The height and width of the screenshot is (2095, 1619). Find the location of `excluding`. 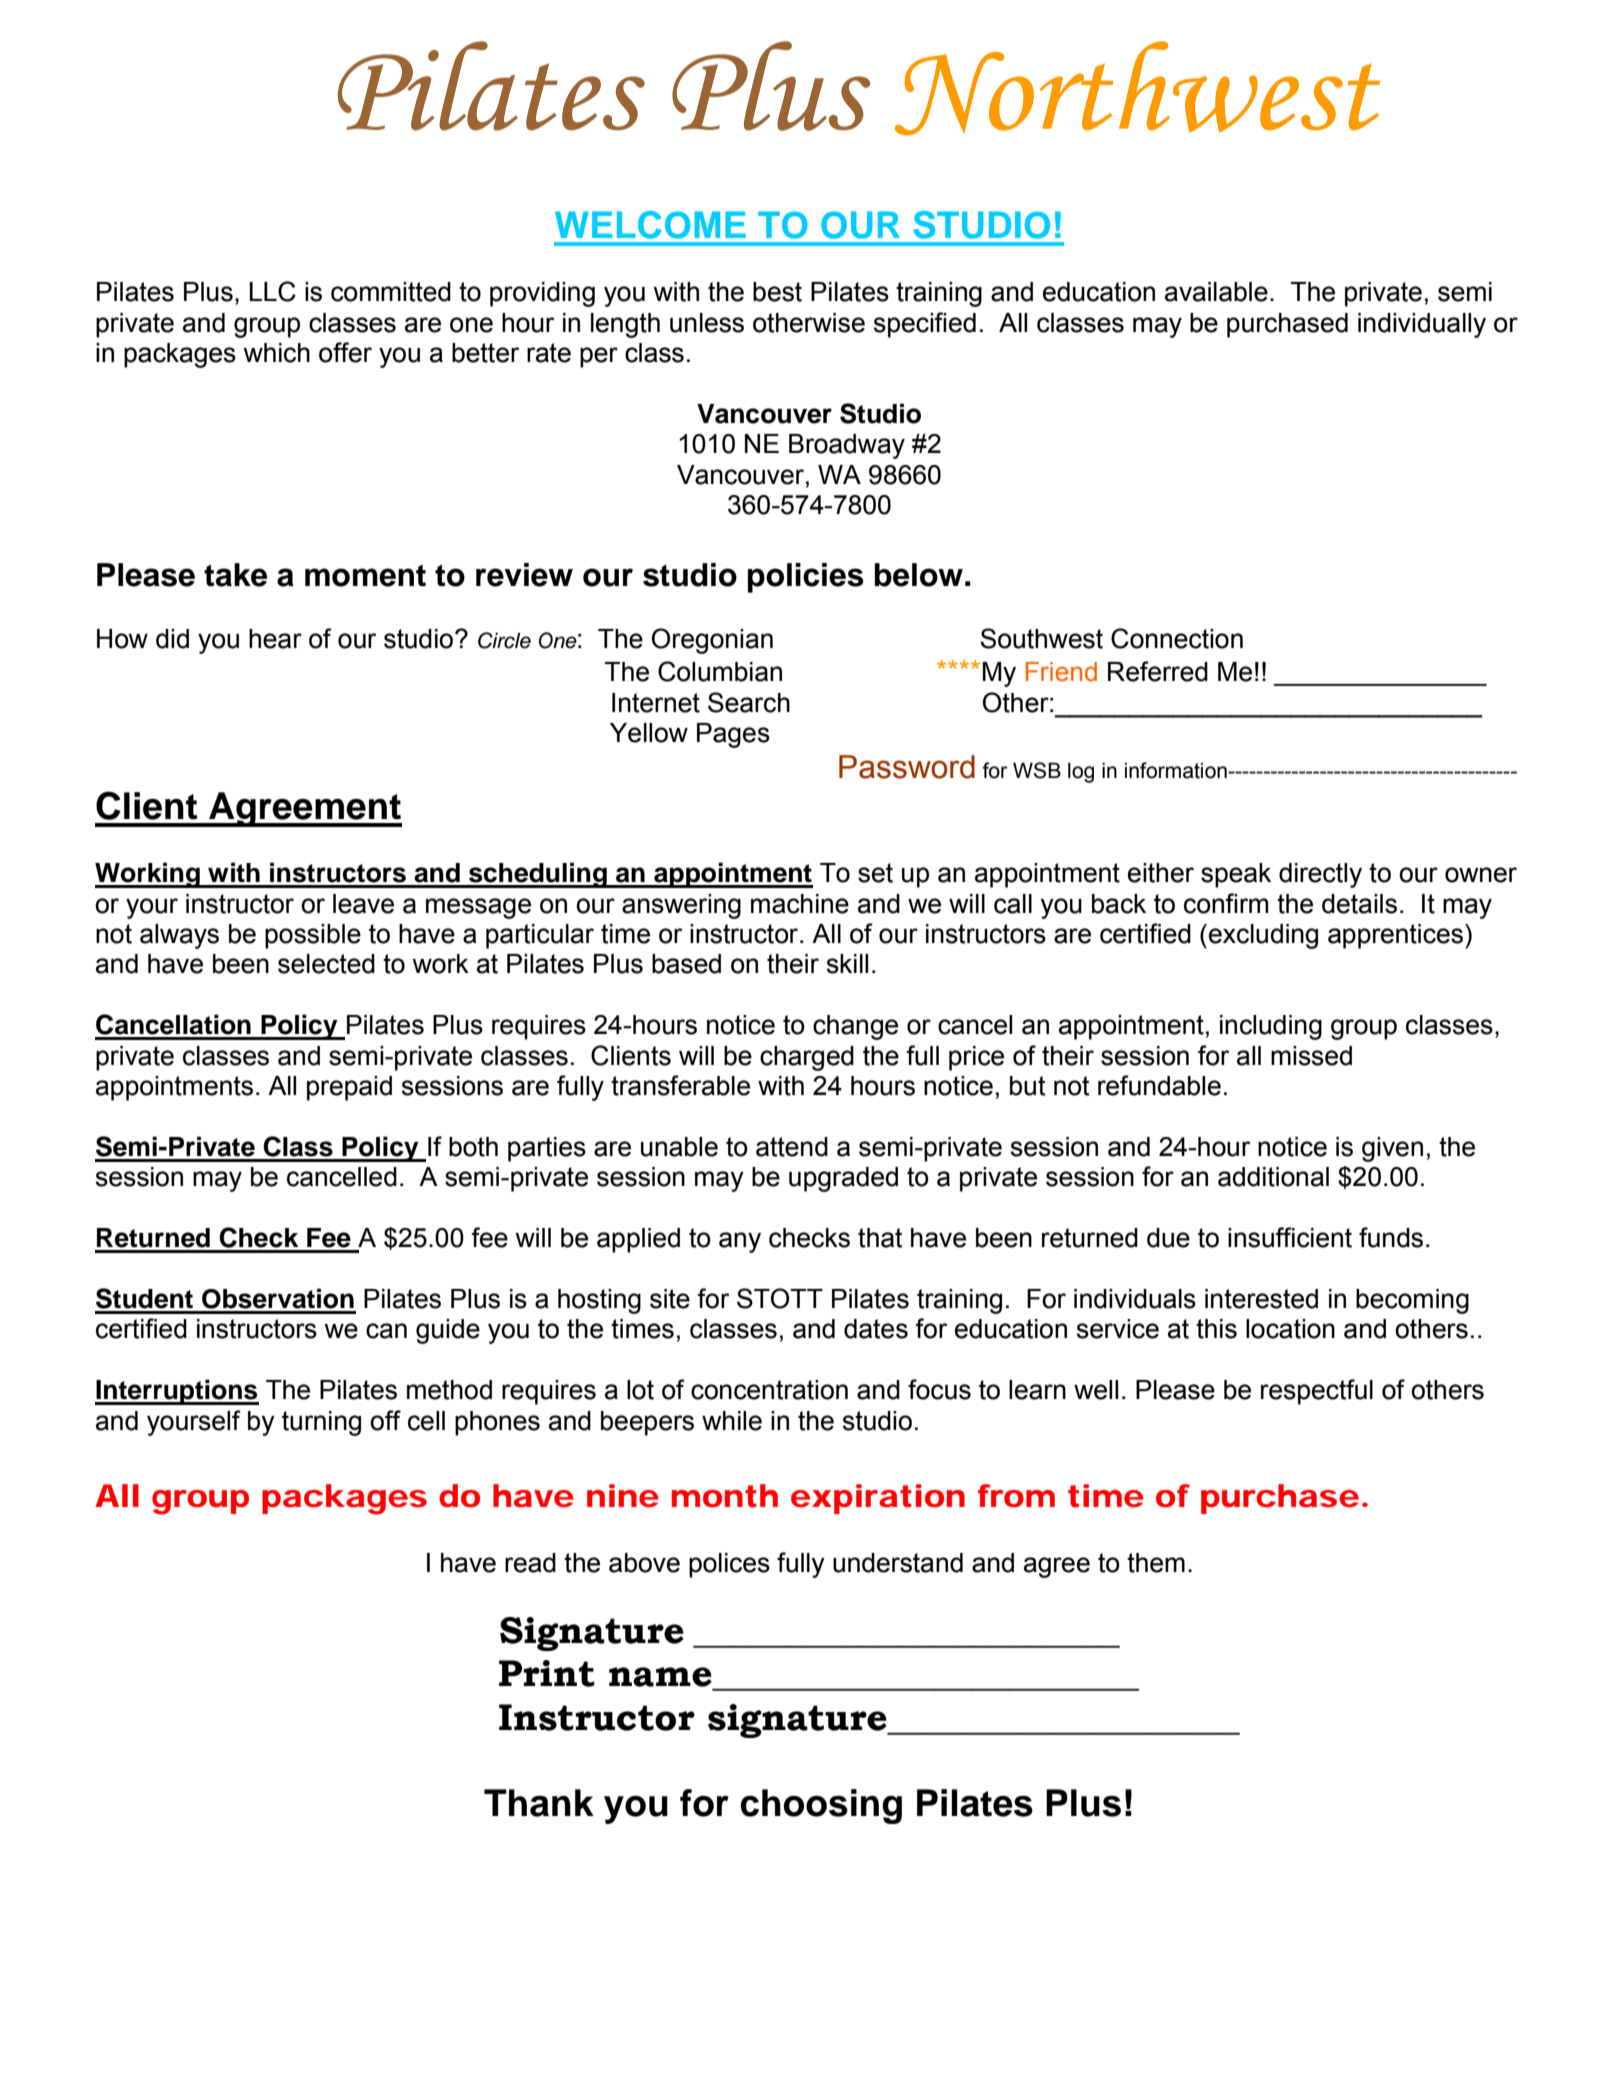

excluding is located at coordinates (1263, 936).
